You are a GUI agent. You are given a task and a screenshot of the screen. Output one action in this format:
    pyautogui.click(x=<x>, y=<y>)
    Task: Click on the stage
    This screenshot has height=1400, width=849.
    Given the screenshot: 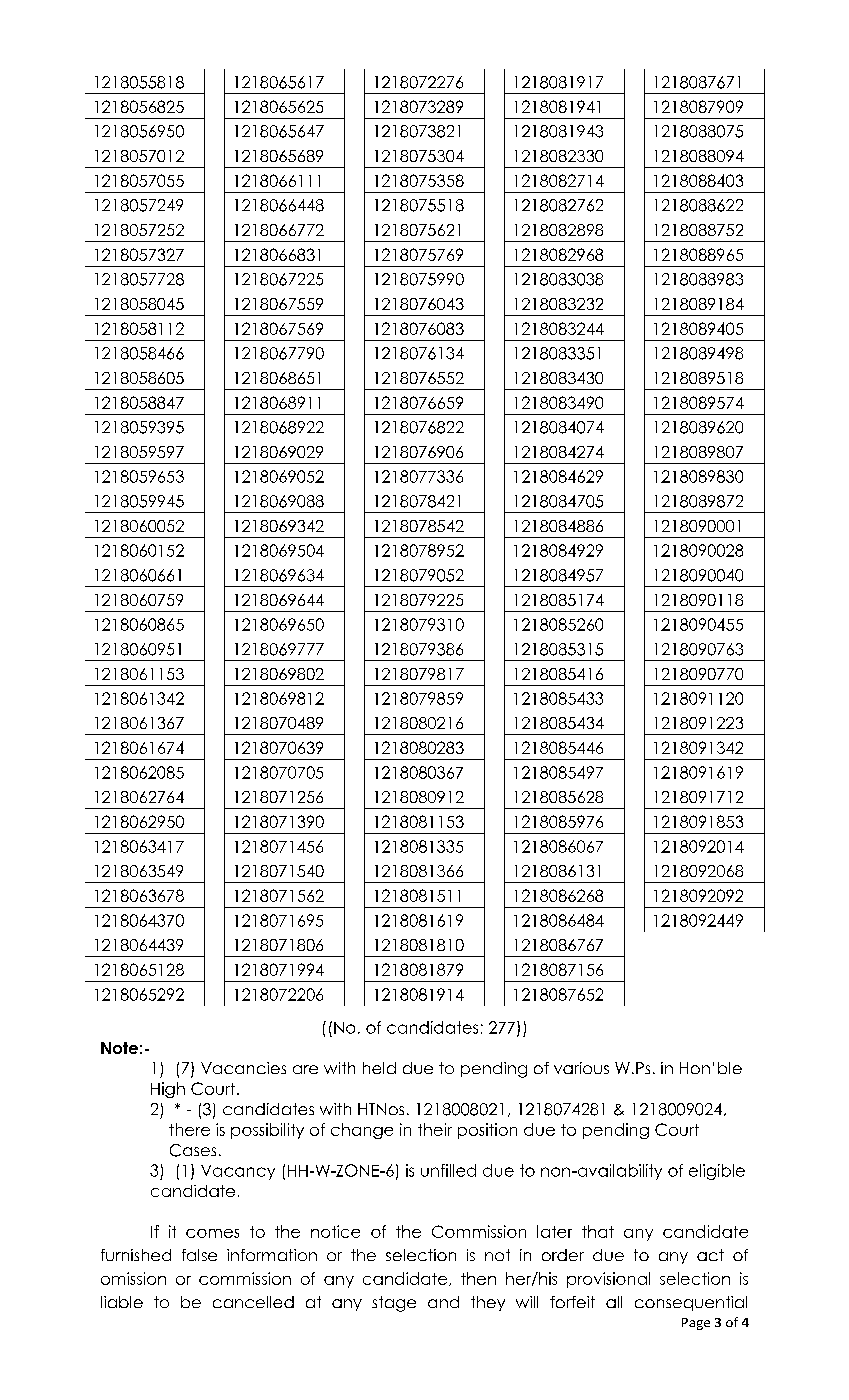 What is the action you would take?
    pyautogui.click(x=394, y=1304)
